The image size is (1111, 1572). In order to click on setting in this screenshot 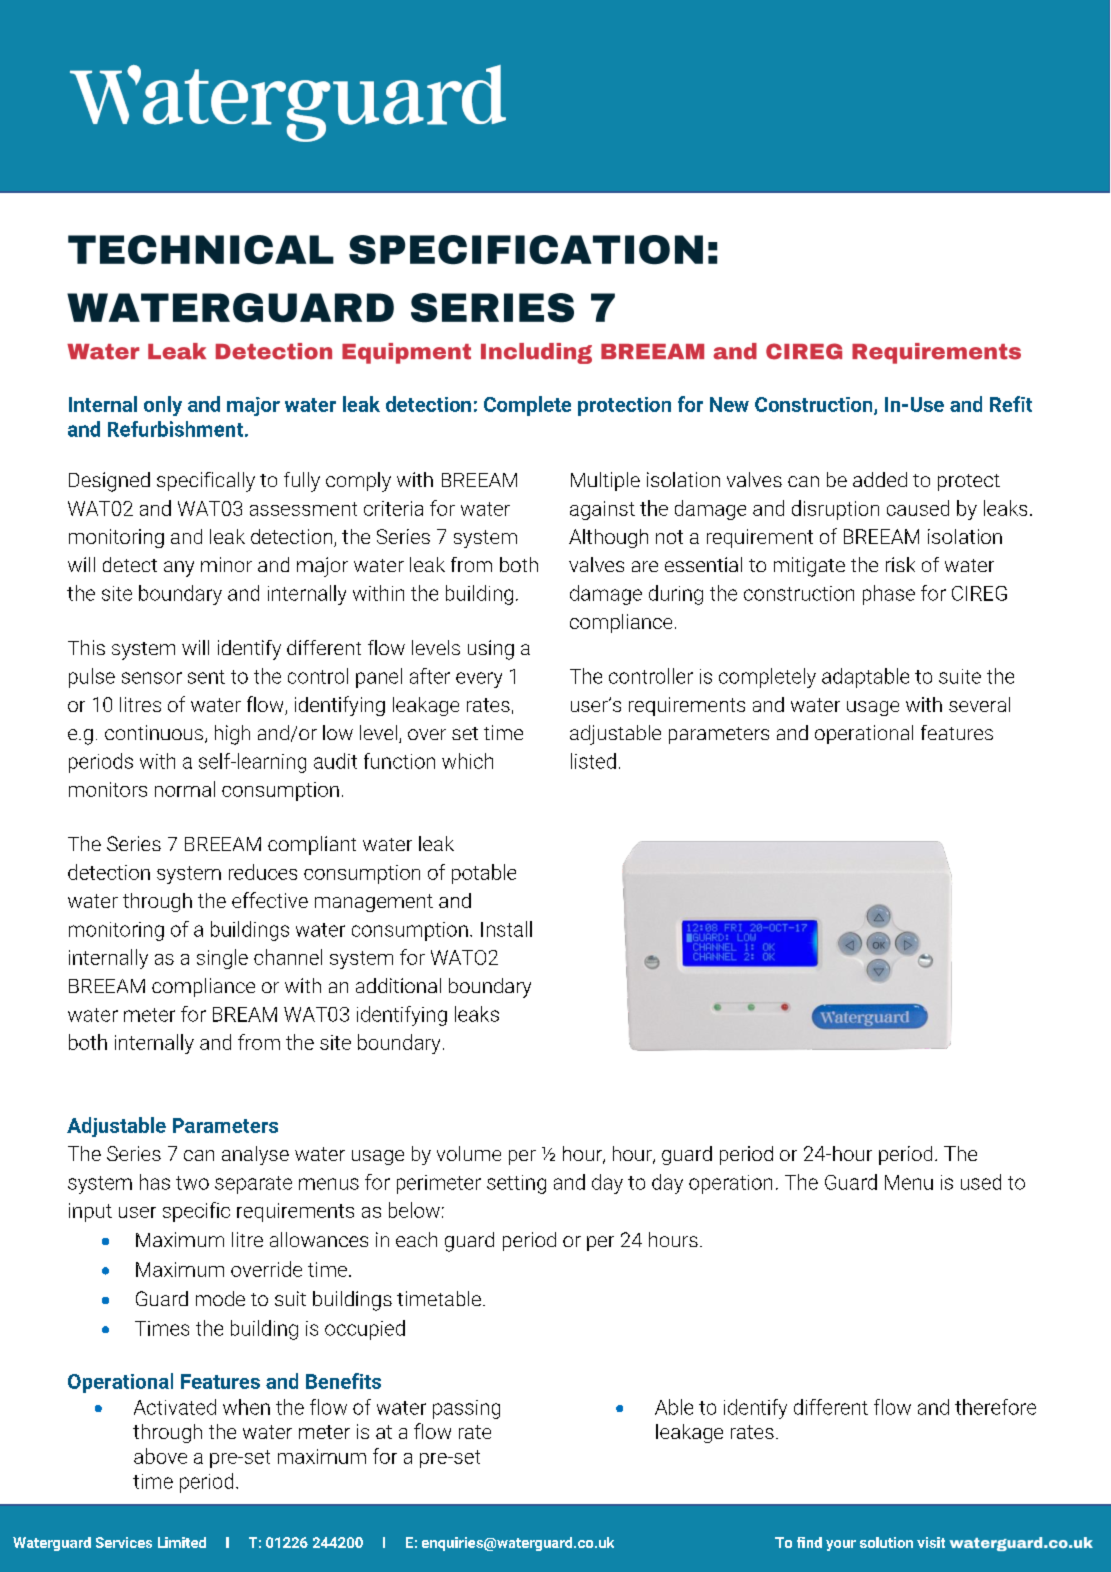, I will do `click(516, 1184)`.
